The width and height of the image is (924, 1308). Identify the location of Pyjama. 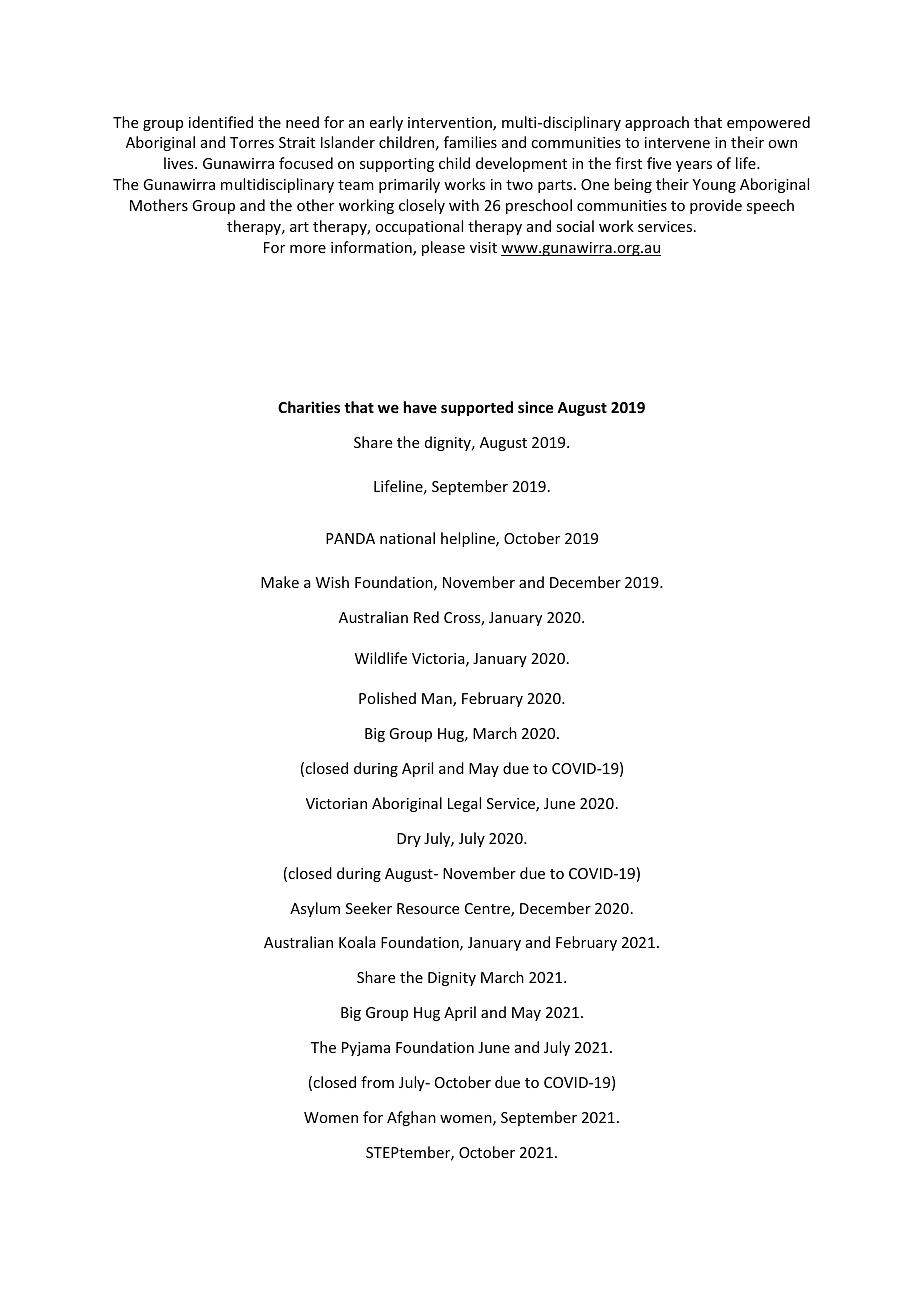
(366, 1049).
